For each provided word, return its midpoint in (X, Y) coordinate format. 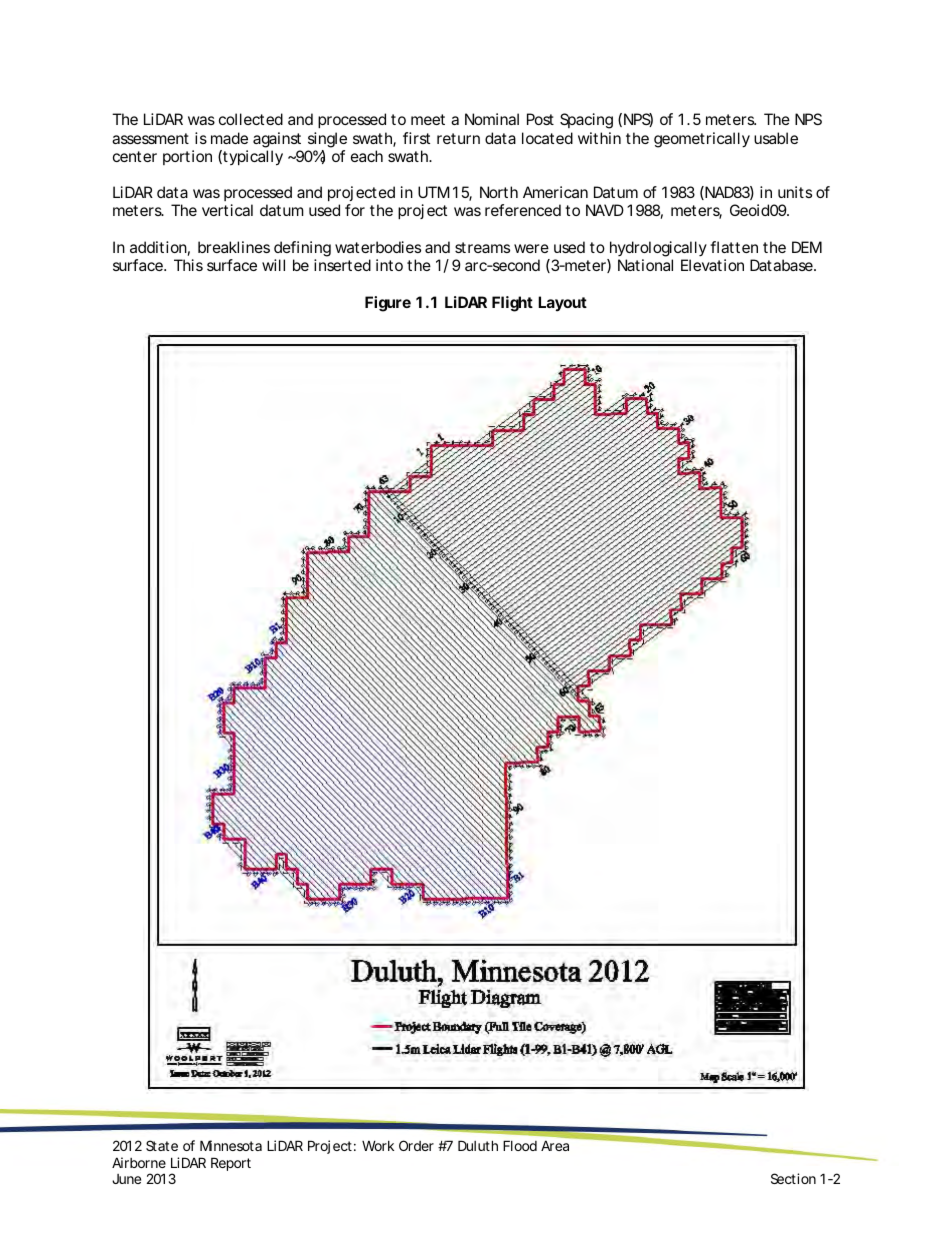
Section (793, 1178)
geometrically (702, 140)
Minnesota (231, 1145)
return (458, 138)
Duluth (478, 1145)
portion (187, 157)
